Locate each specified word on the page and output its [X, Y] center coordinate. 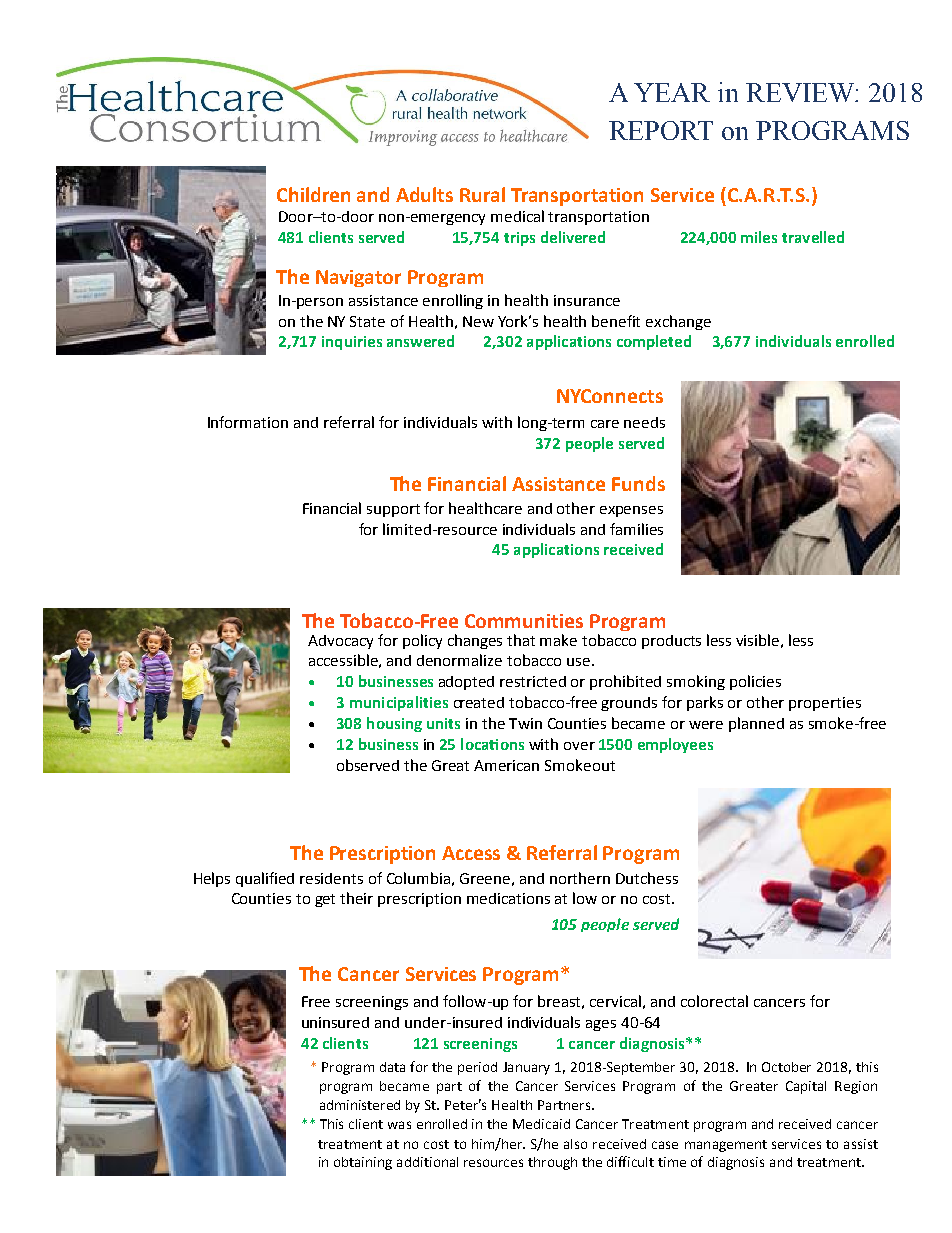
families [636, 529]
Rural [482, 194]
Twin [525, 723]
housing [394, 724]
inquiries [352, 343]
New [478, 321]
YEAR [672, 92]
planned [756, 724]
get [325, 900]
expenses [631, 511]
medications [508, 898]
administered [360, 1105]
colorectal [714, 1001]
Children [313, 194]
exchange [678, 322]
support [393, 510]
